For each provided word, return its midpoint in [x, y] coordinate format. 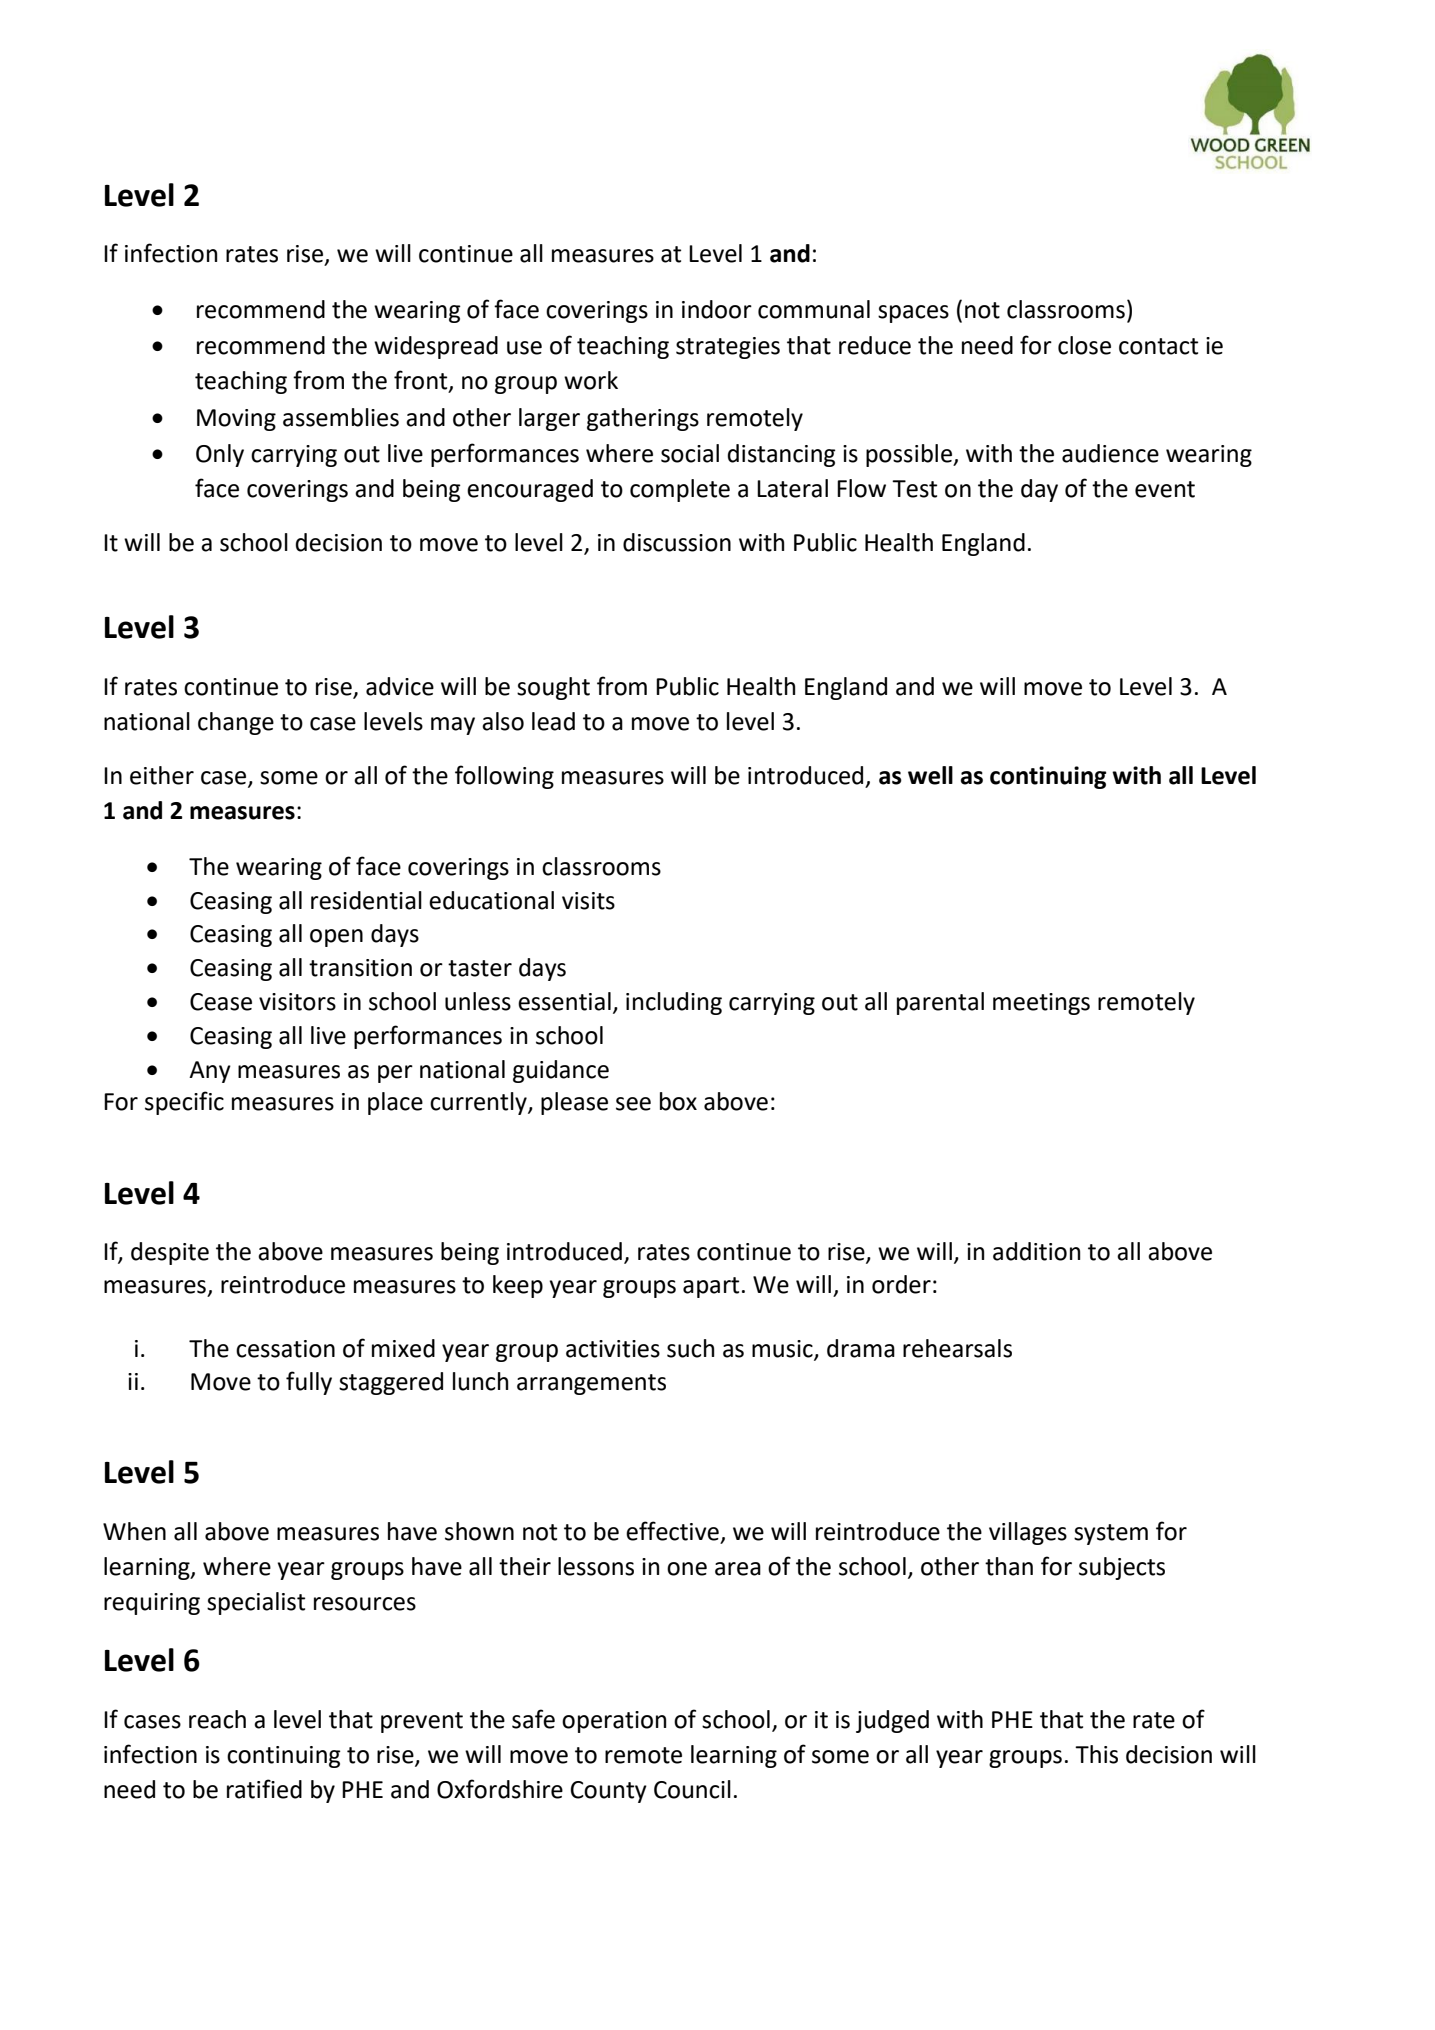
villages [1028, 1533]
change [236, 723]
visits [588, 901]
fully [309, 1383]
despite [170, 1253]
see [633, 1104]
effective [672, 1531]
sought [553, 688]
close [1084, 345]
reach [217, 1719]
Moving [236, 420]
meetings [1041, 1004]
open [336, 938]
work [591, 380]
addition [1036, 1251]
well [930, 775]
